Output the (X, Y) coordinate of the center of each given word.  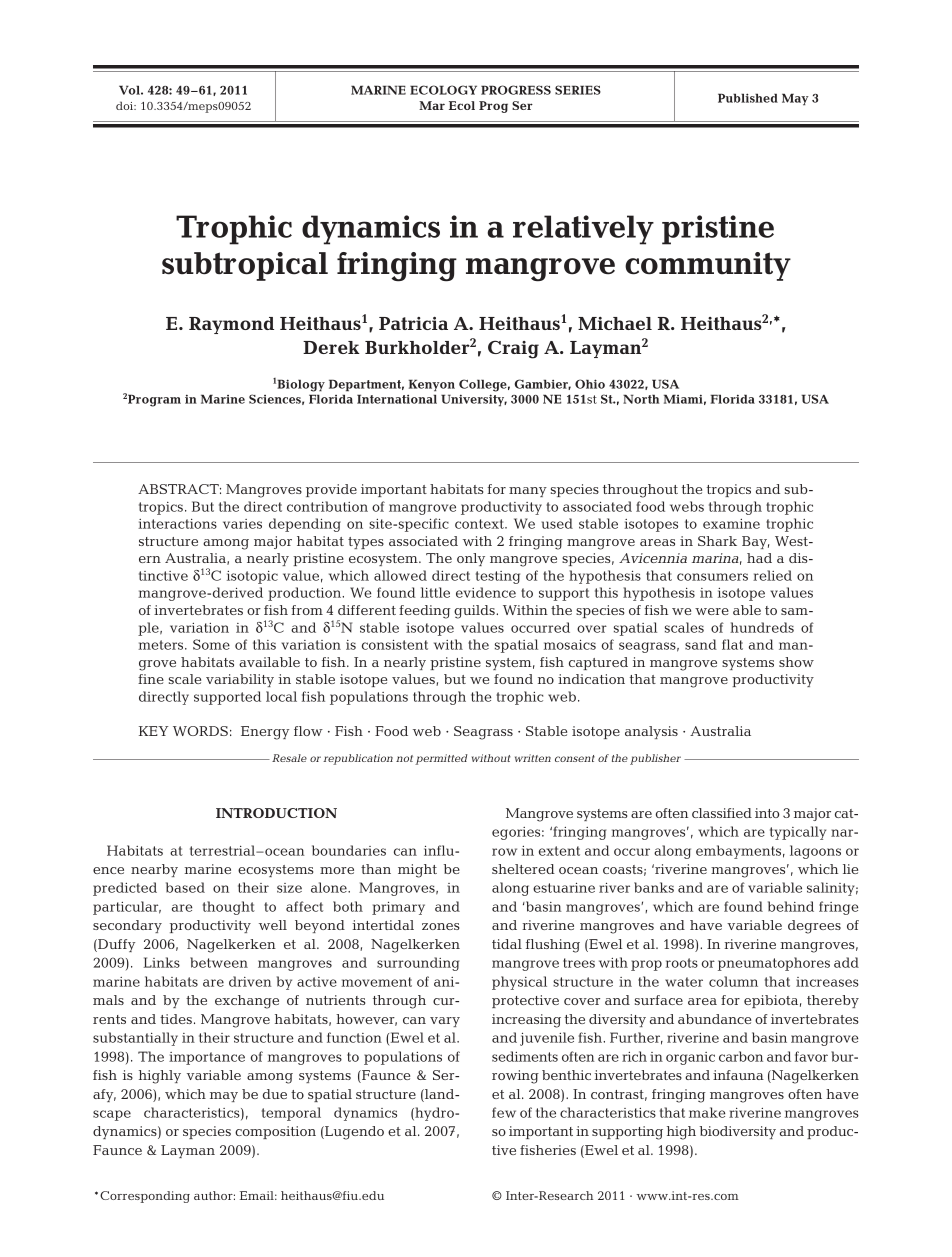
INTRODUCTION (276, 813)
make (707, 1112)
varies (242, 524)
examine (731, 524)
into (767, 813)
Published (748, 98)
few (504, 1112)
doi (126, 105)
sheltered (523, 869)
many (528, 492)
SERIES (578, 90)
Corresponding (145, 1197)
